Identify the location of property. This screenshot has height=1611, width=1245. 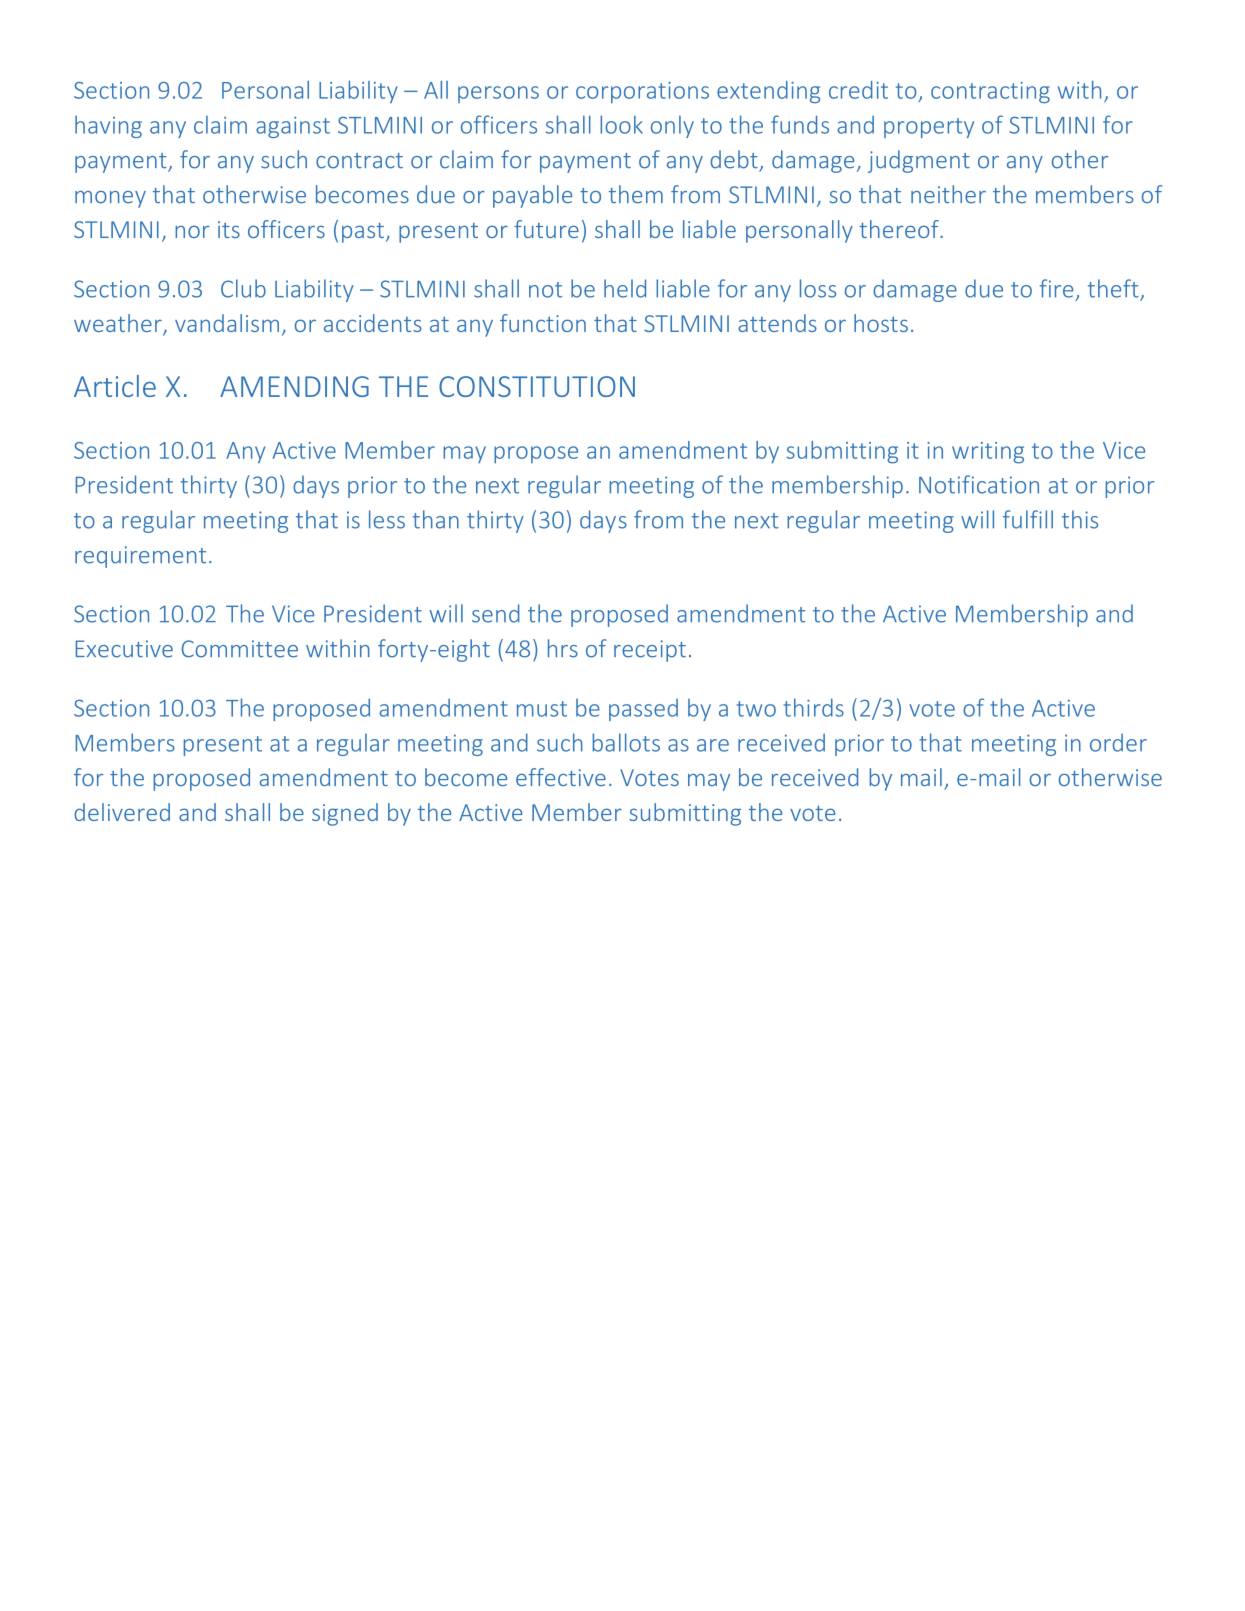
(929, 128).
